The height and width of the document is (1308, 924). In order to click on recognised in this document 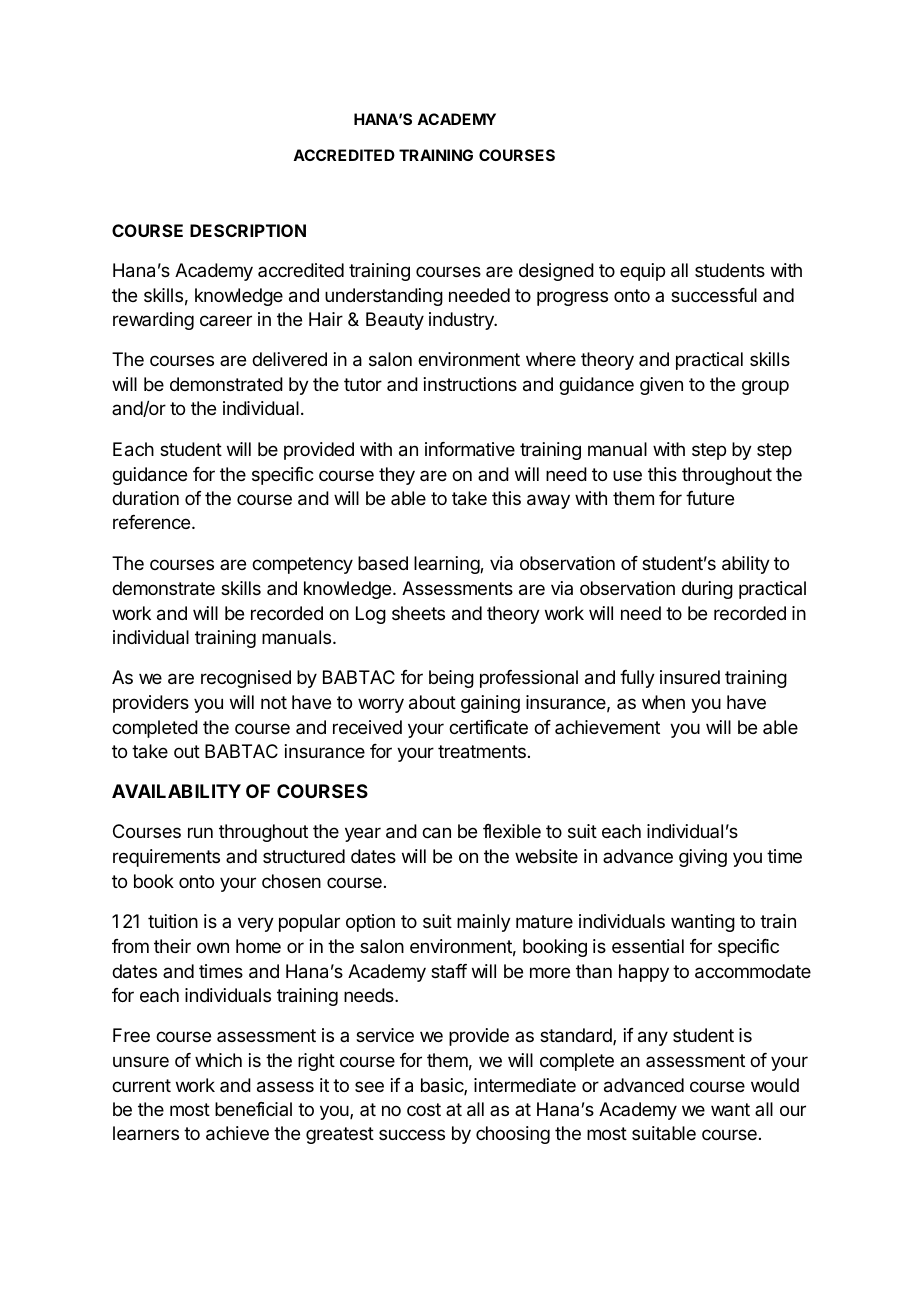, I will do `click(246, 679)`.
